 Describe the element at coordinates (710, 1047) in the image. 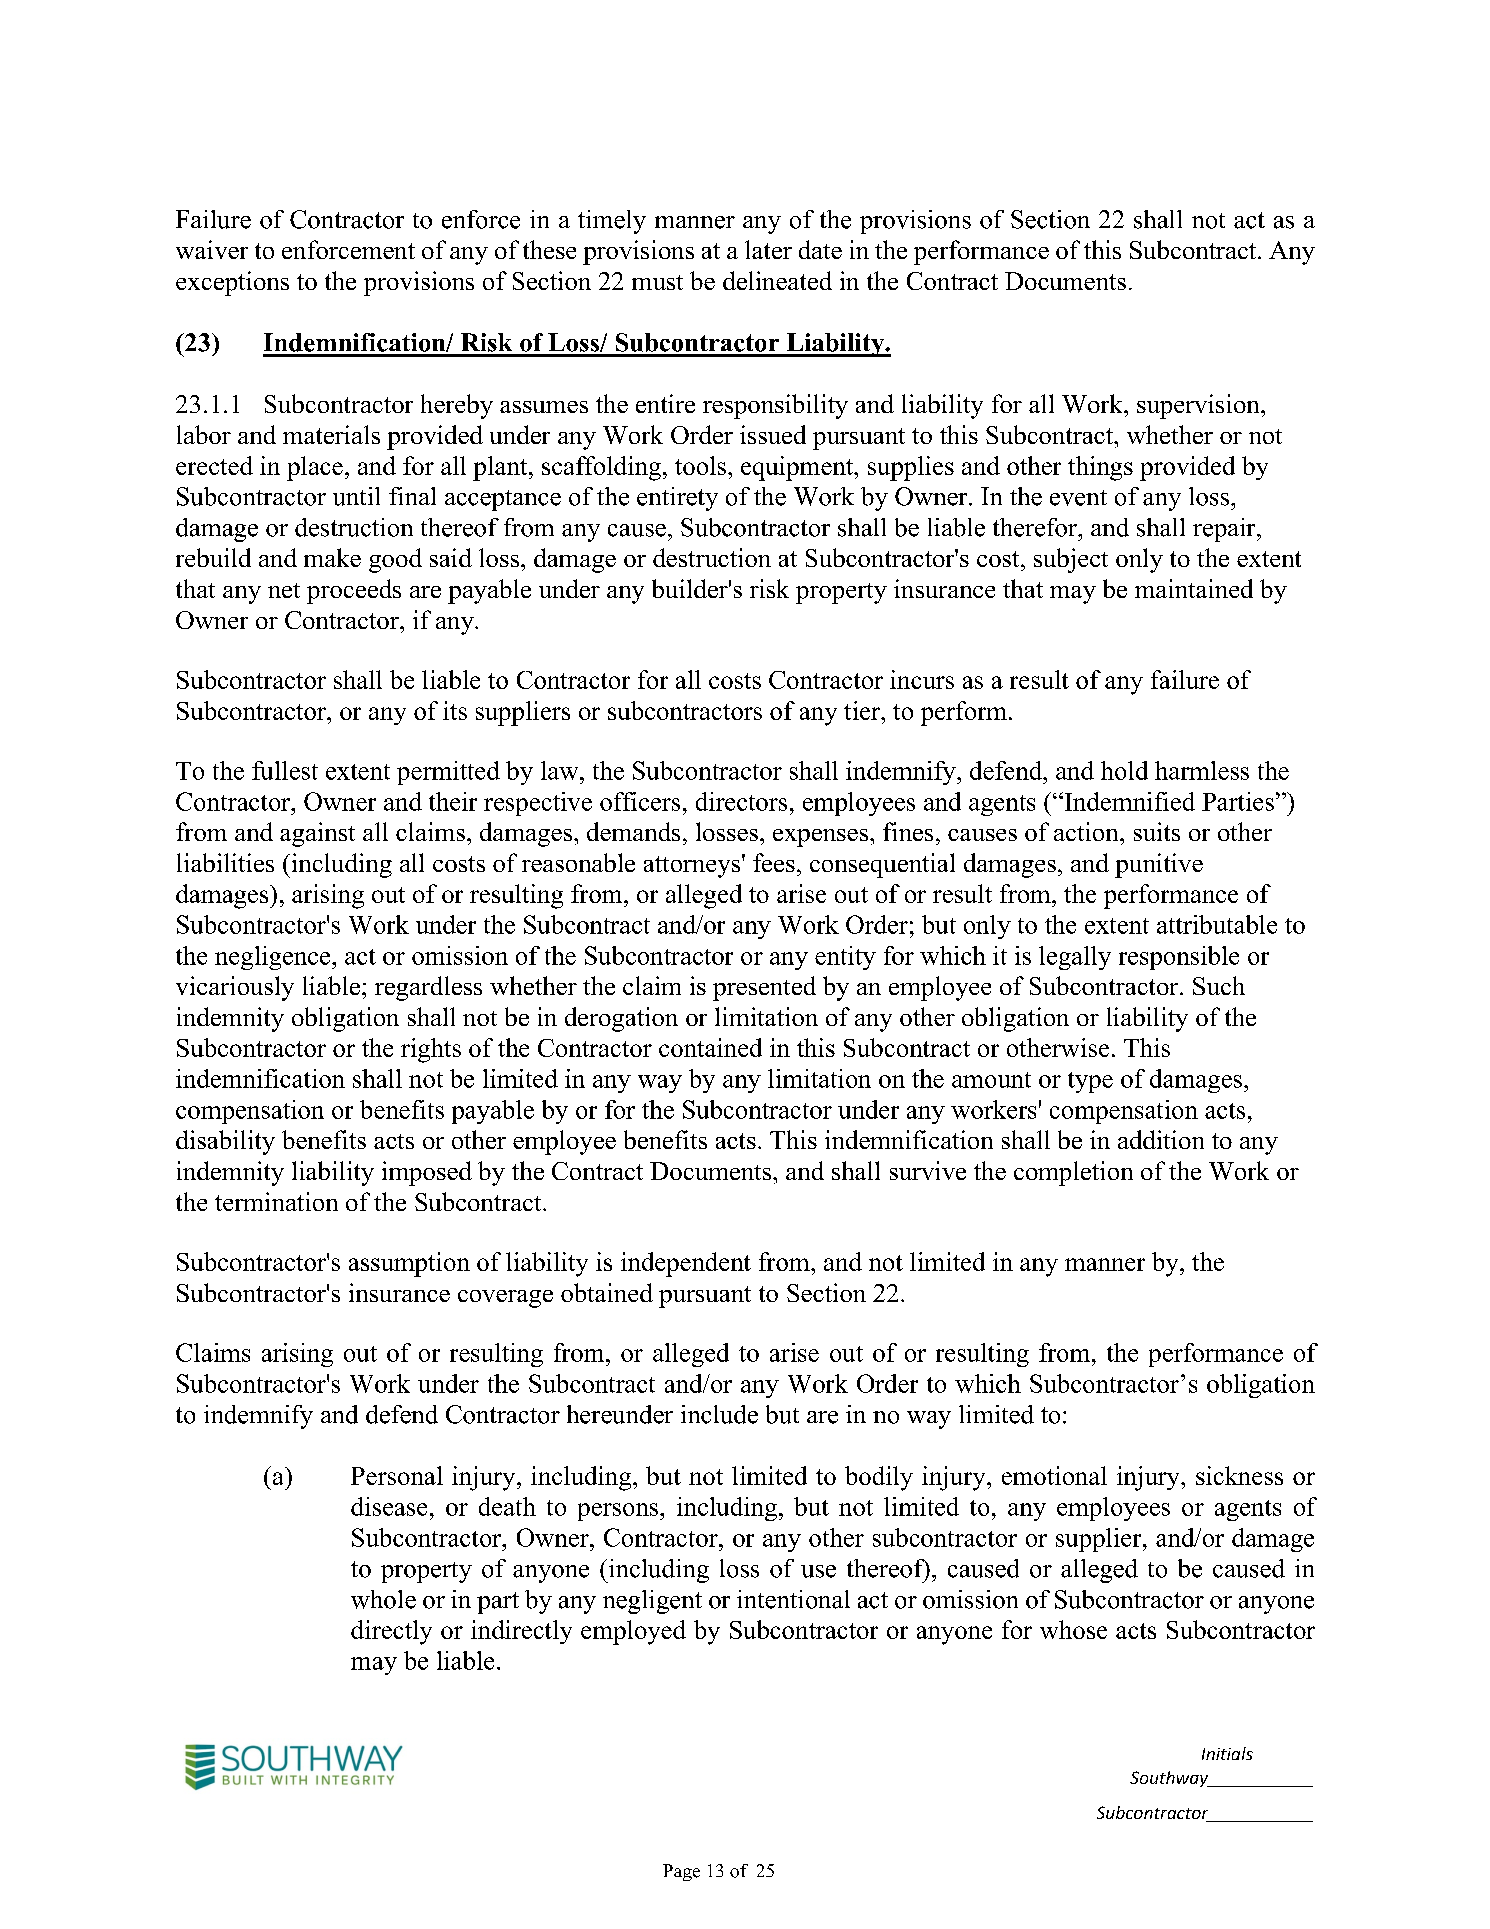

I see `contained` at that location.
